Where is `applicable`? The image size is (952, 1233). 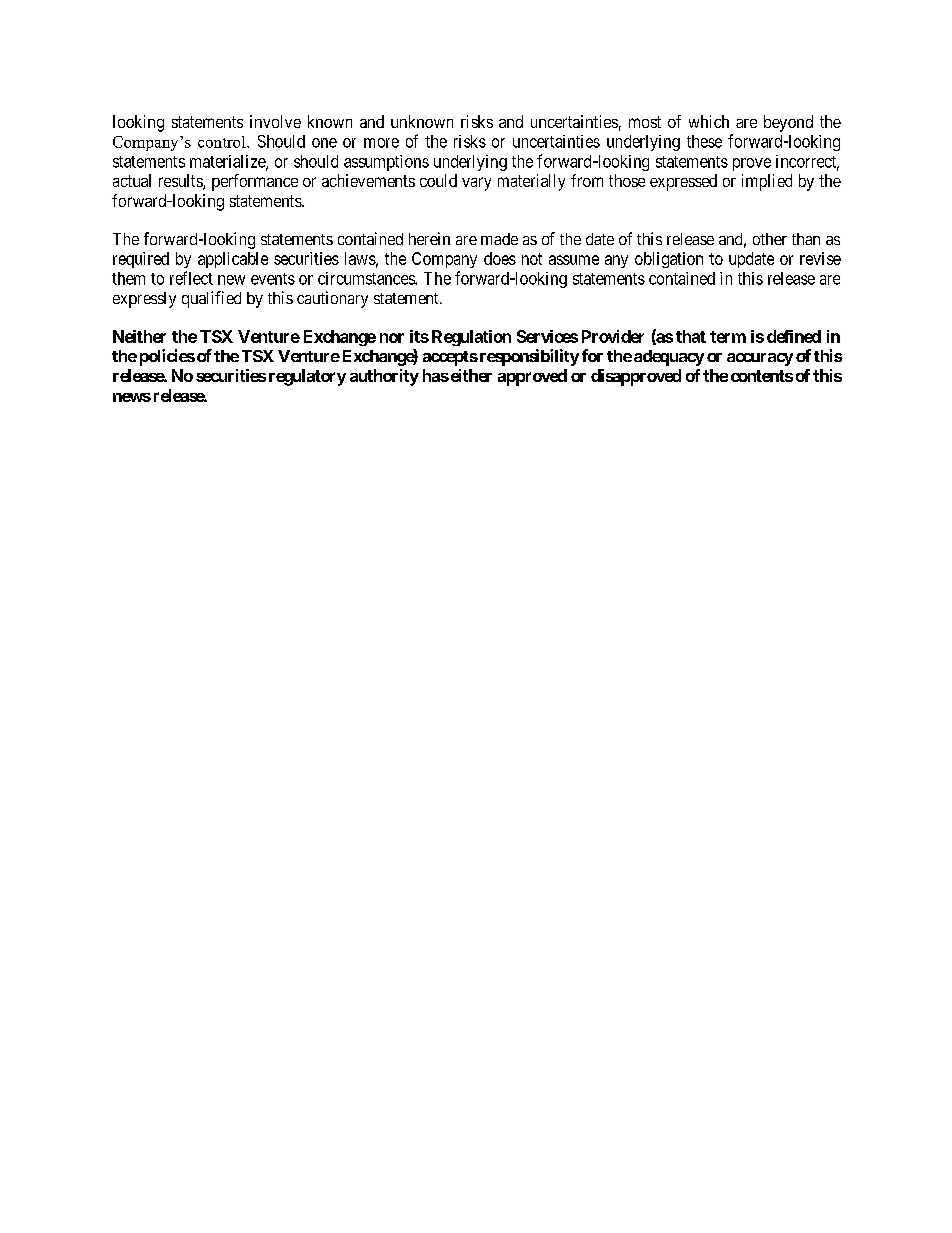 applicable is located at coordinates (233, 260).
